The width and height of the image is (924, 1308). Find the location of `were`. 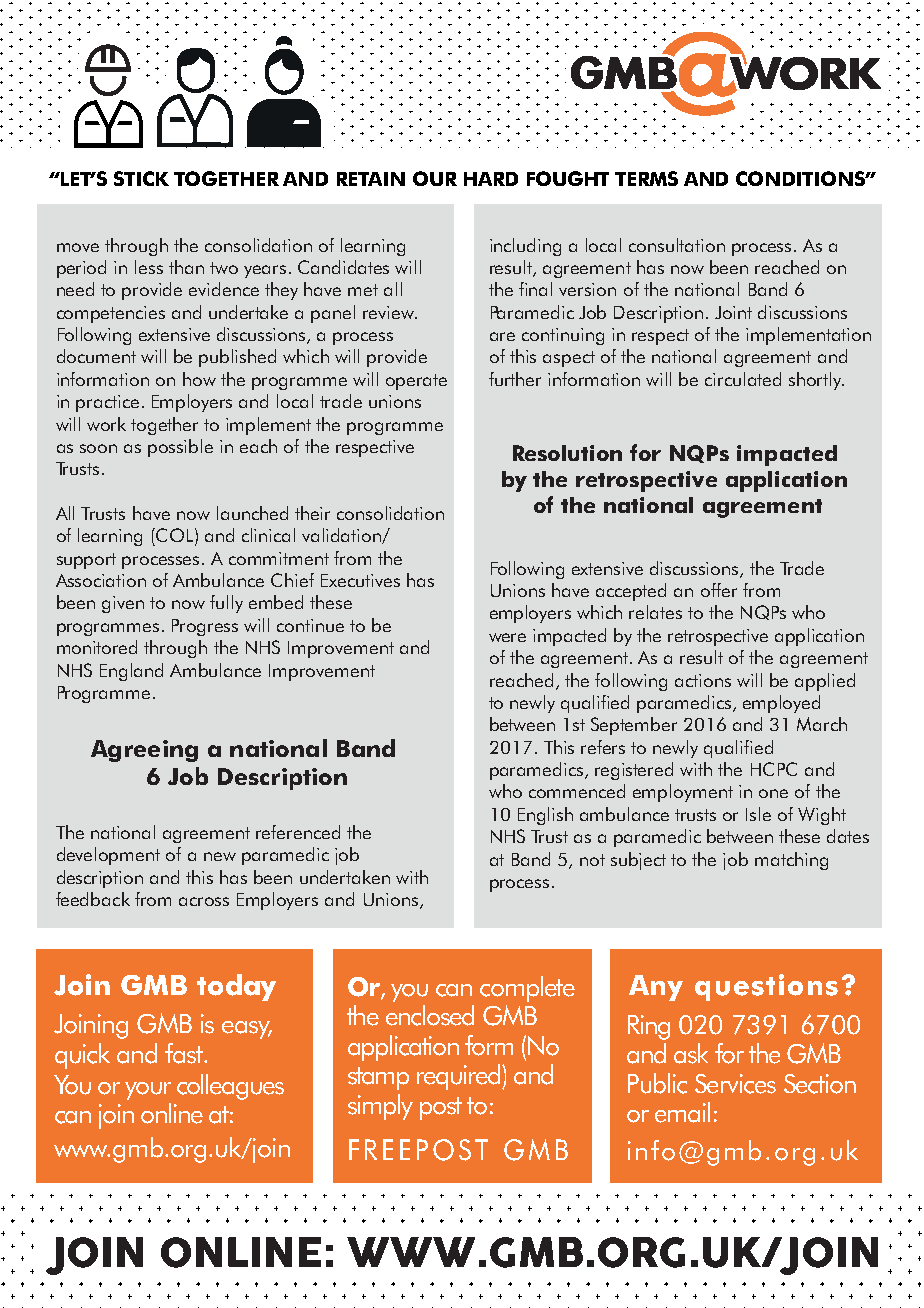

were is located at coordinates (507, 637).
